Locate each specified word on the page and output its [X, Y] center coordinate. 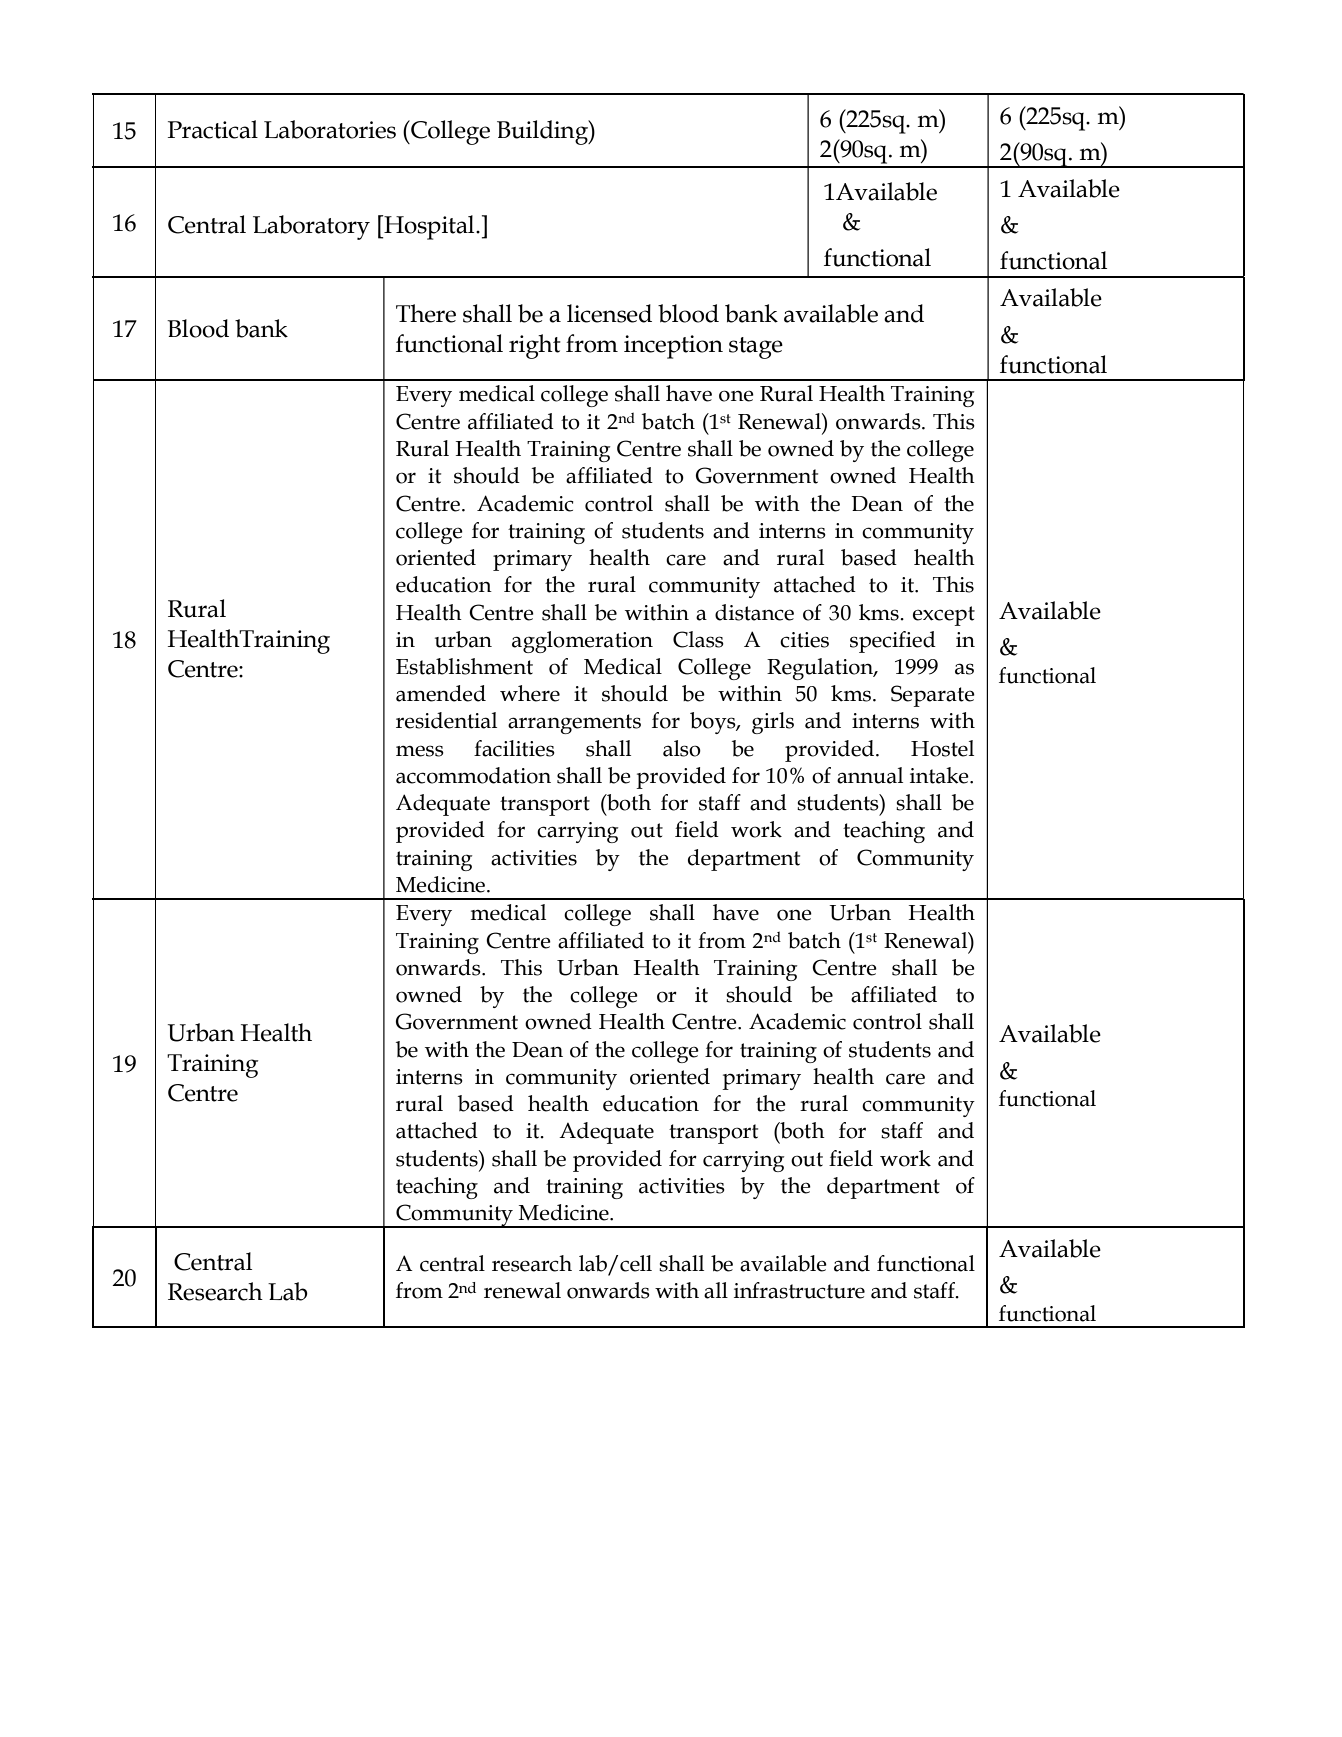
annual [870, 775]
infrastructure [799, 1290]
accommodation [473, 775]
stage [756, 348]
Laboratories [330, 129]
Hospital [429, 227]
